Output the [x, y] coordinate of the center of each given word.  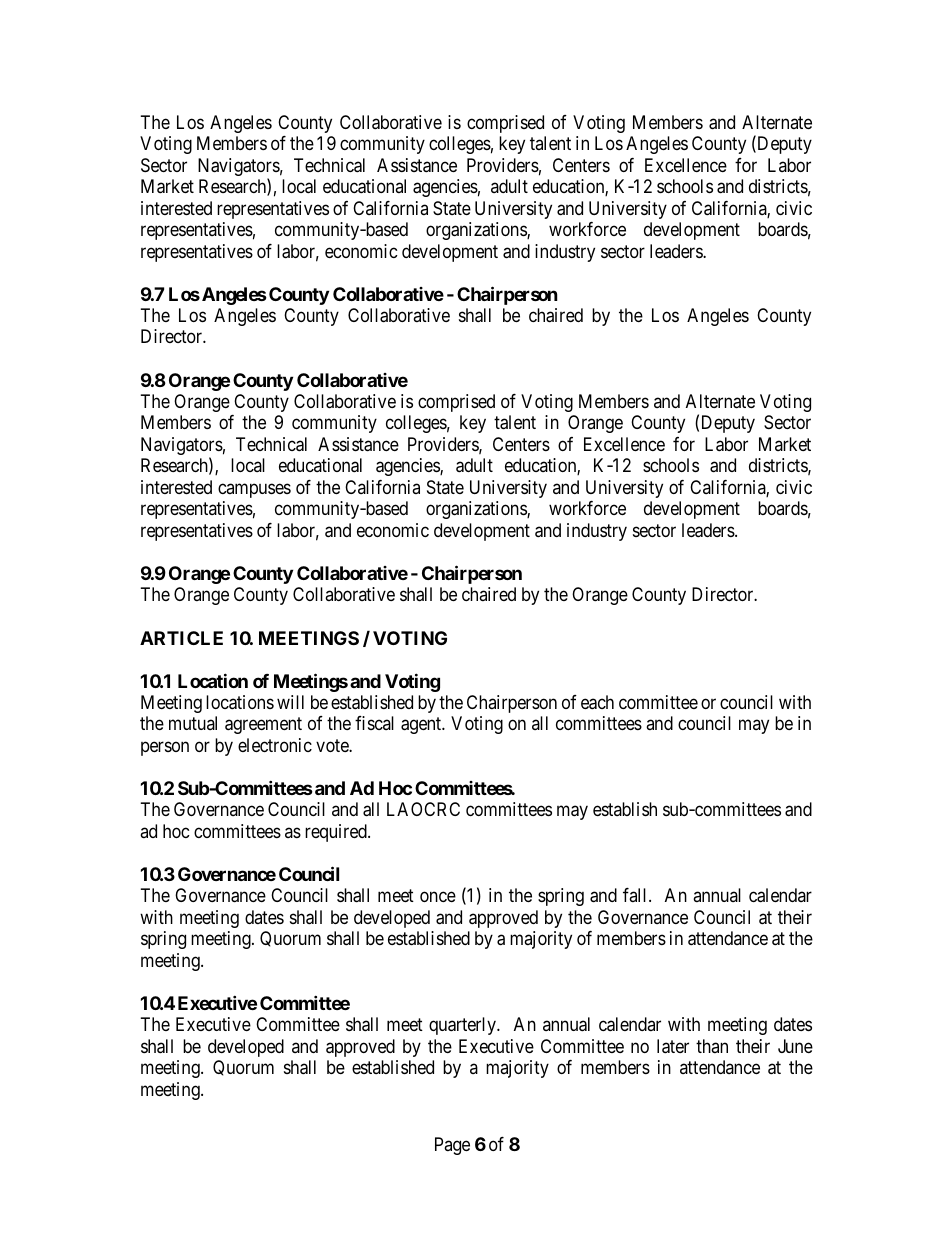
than [712, 1046]
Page [452, 1146]
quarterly [464, 1026]
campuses [254, 490]
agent [422, 725]
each [597, 702]
